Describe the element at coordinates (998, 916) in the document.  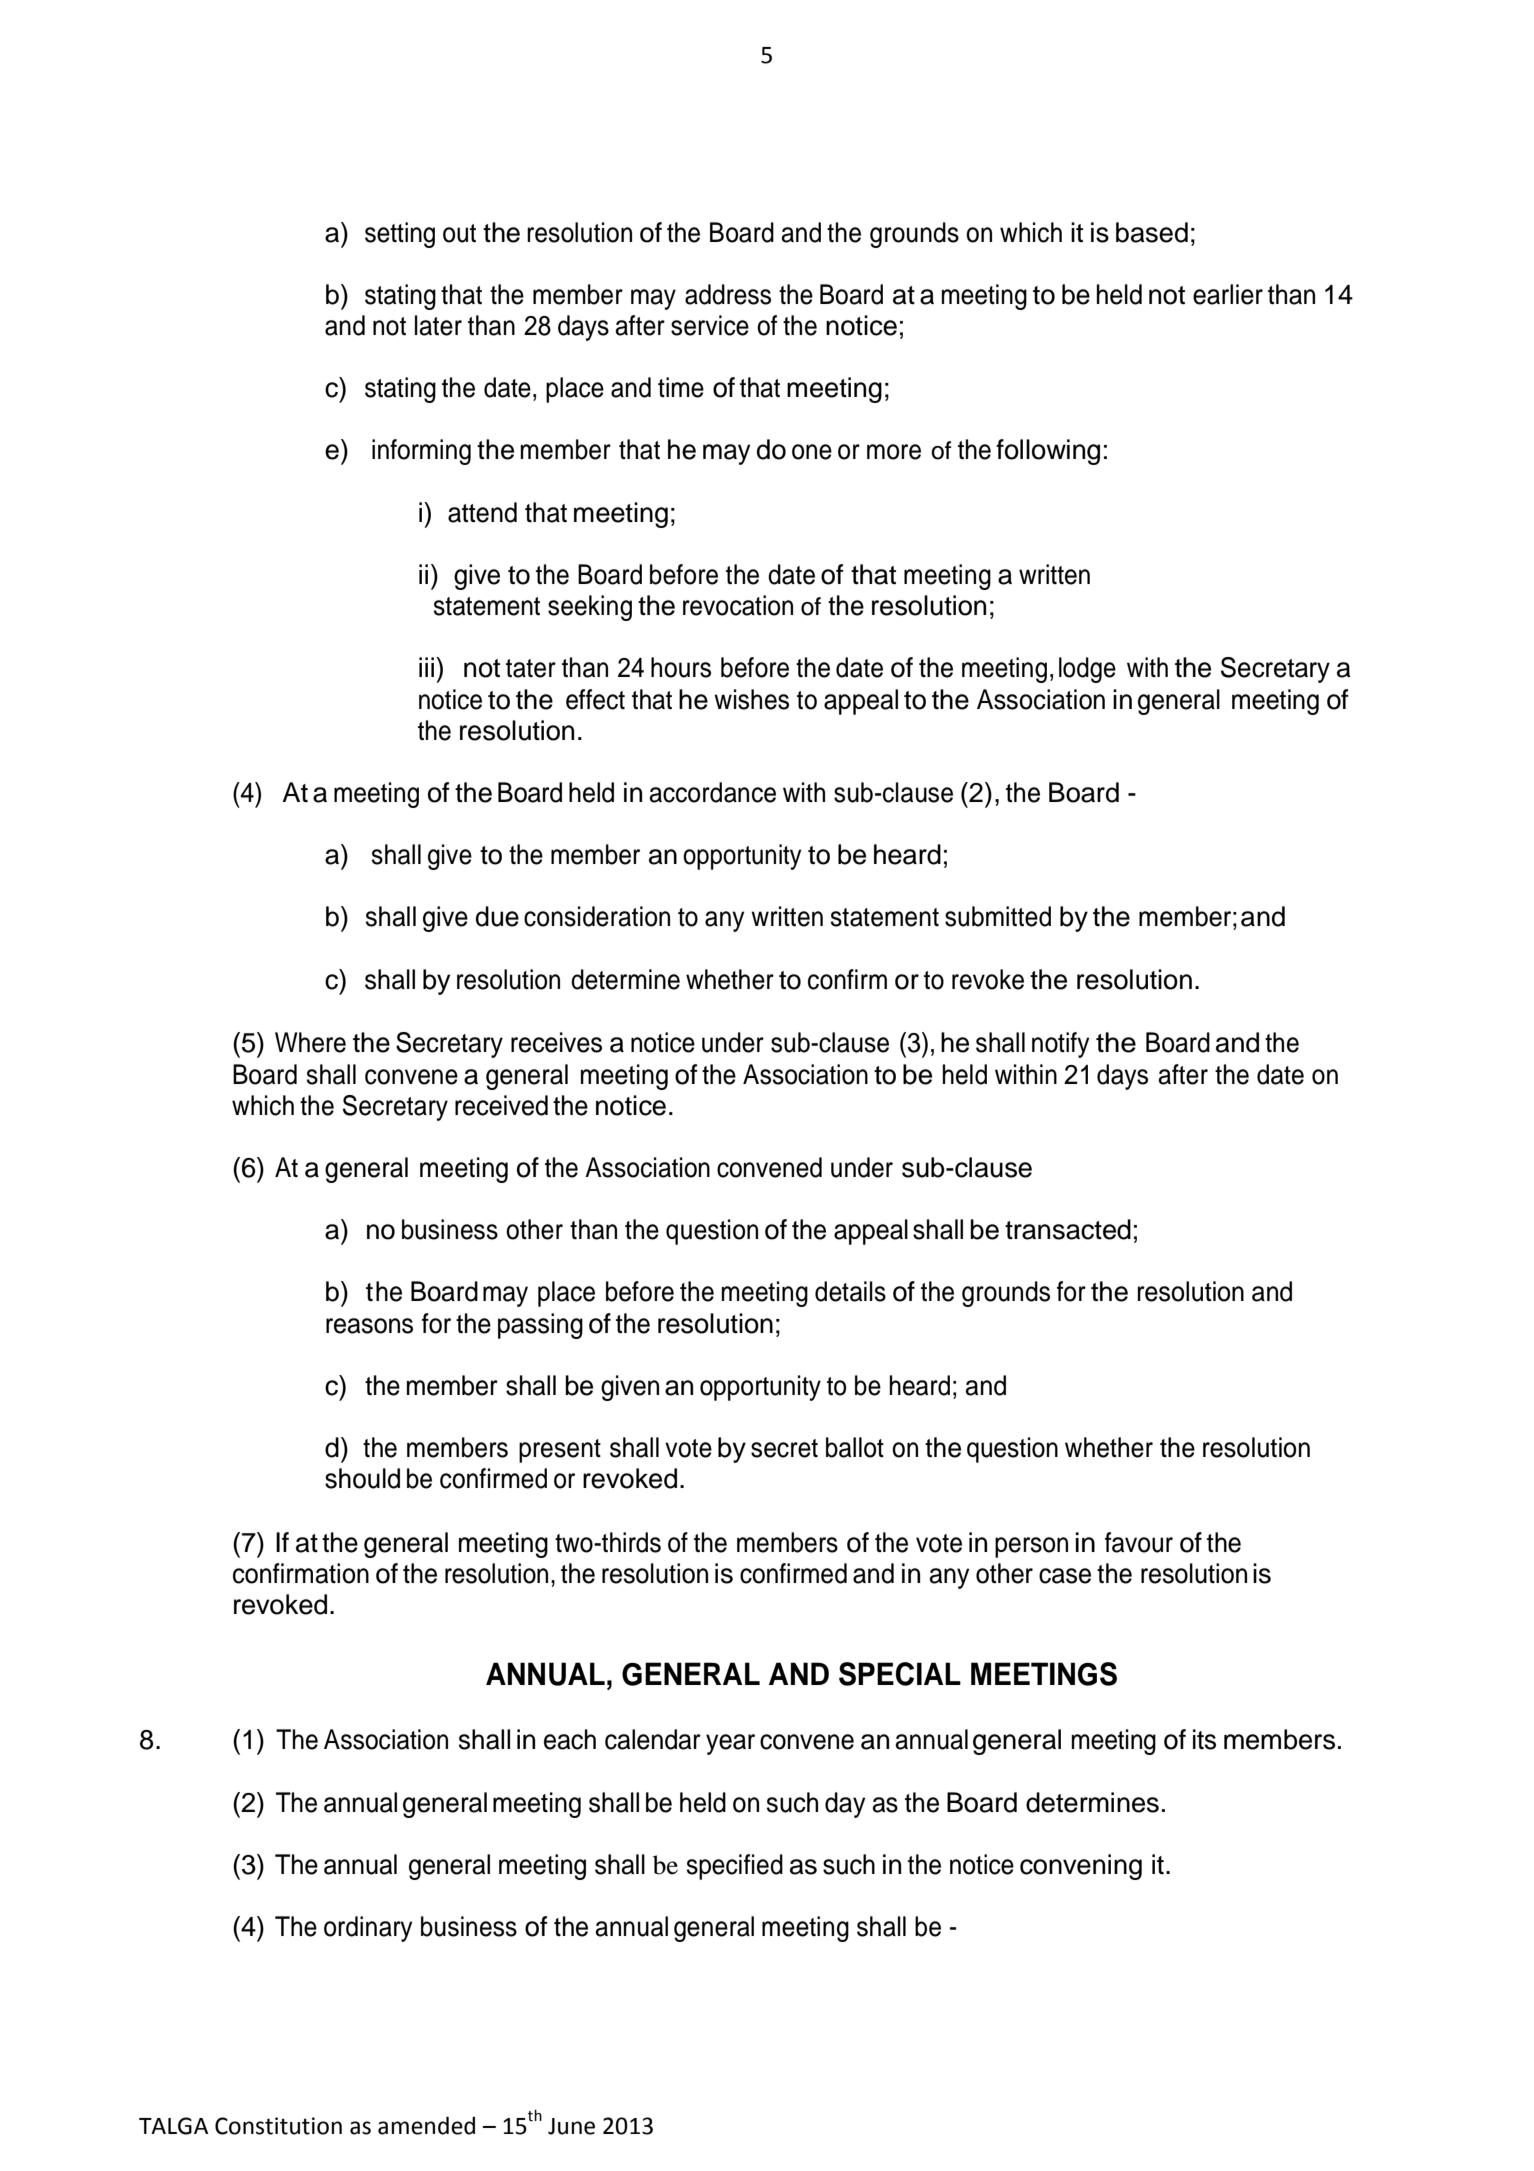
I see `submitted` at that location.
